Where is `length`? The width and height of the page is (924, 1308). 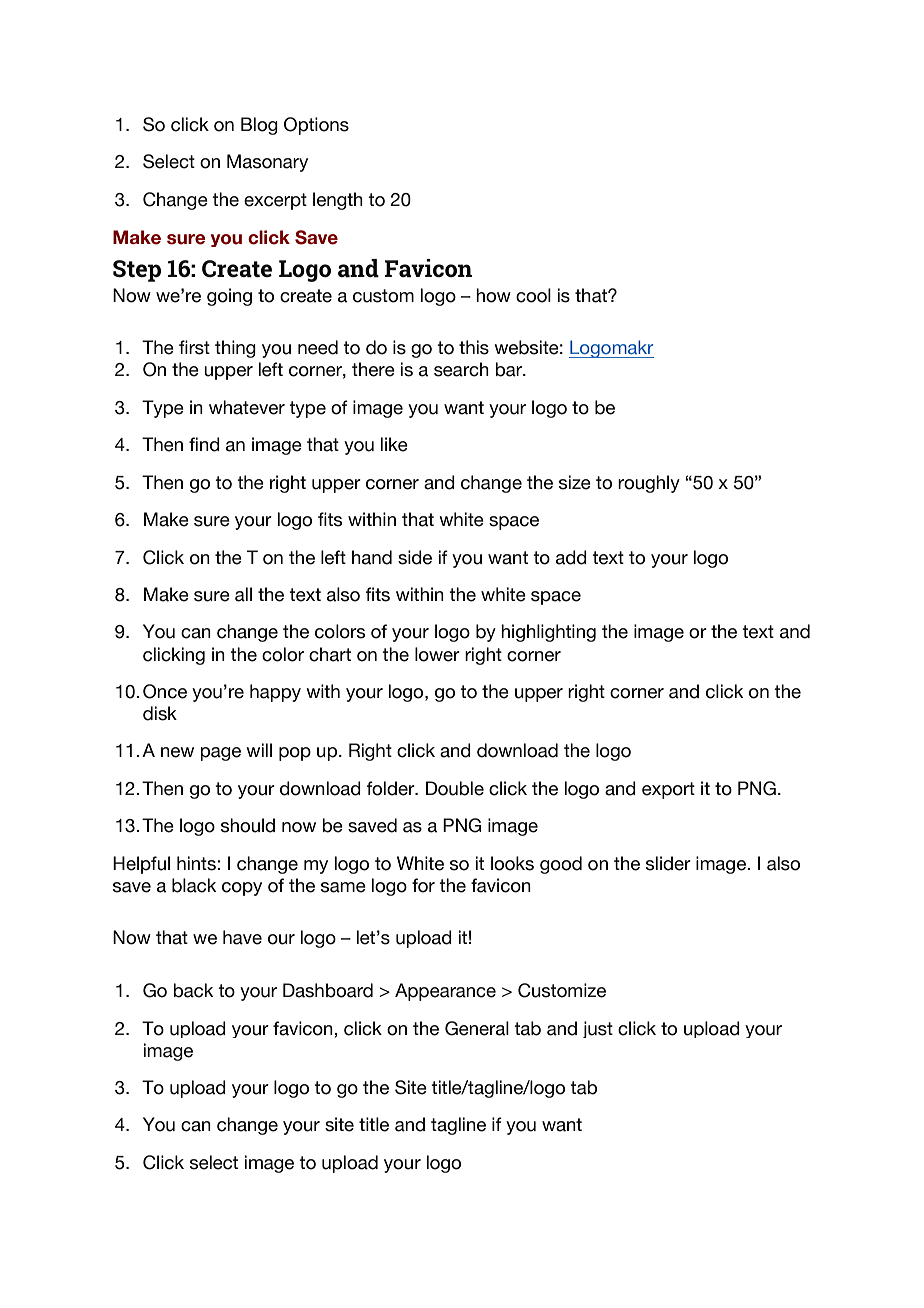
length is located at coordinates (338, 201).
